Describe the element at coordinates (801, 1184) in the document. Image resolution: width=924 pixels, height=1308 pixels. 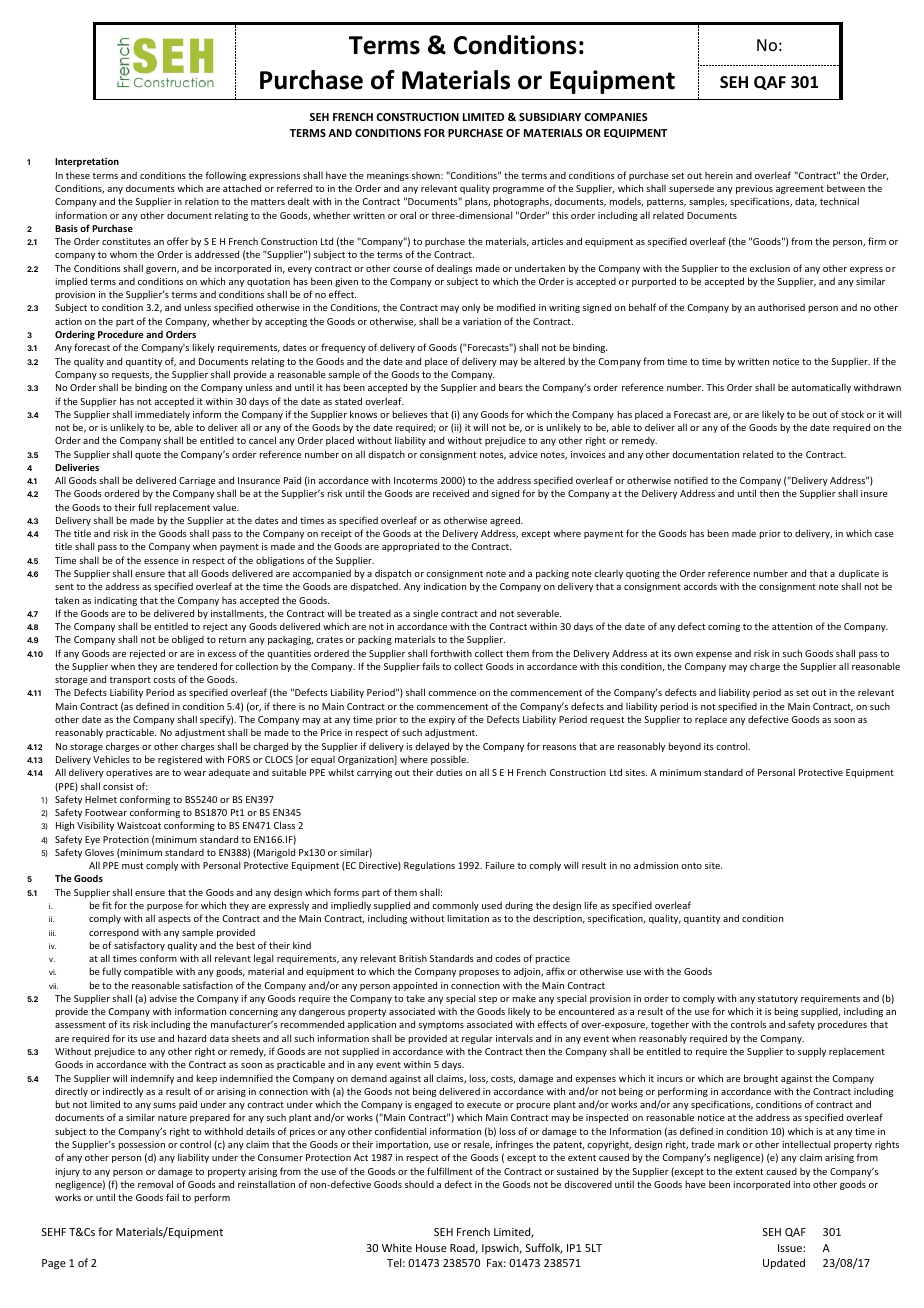
I see `into` at that location.
